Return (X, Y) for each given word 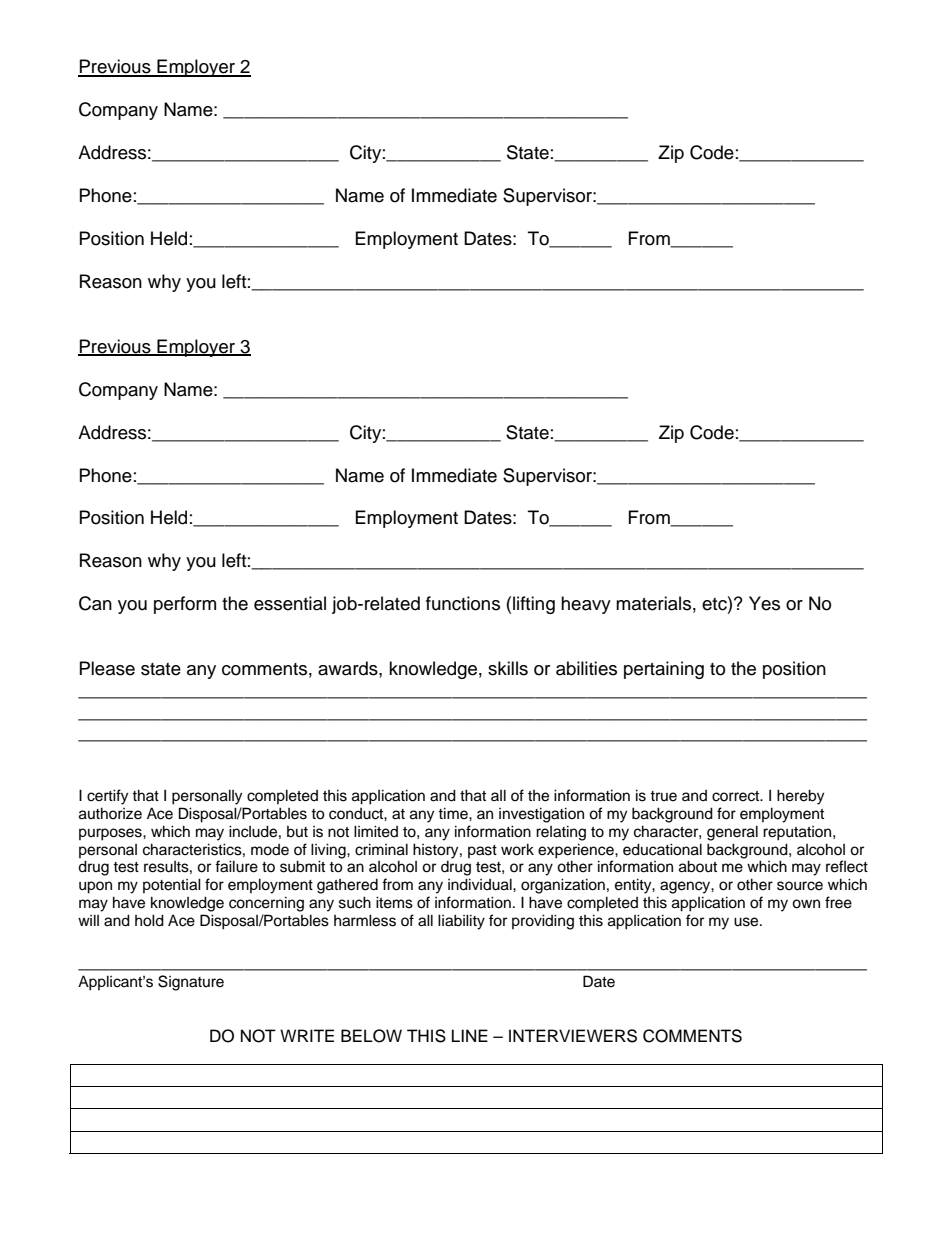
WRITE (307, 1035)
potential (172, 885)
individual (481, 884)
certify (107, 797)
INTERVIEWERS (573, 1036)
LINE (470, 1035)
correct (737, 796)
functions (463, 603)
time (454, 813)
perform (185, 605)
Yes (764, 603)
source (800, 886)
